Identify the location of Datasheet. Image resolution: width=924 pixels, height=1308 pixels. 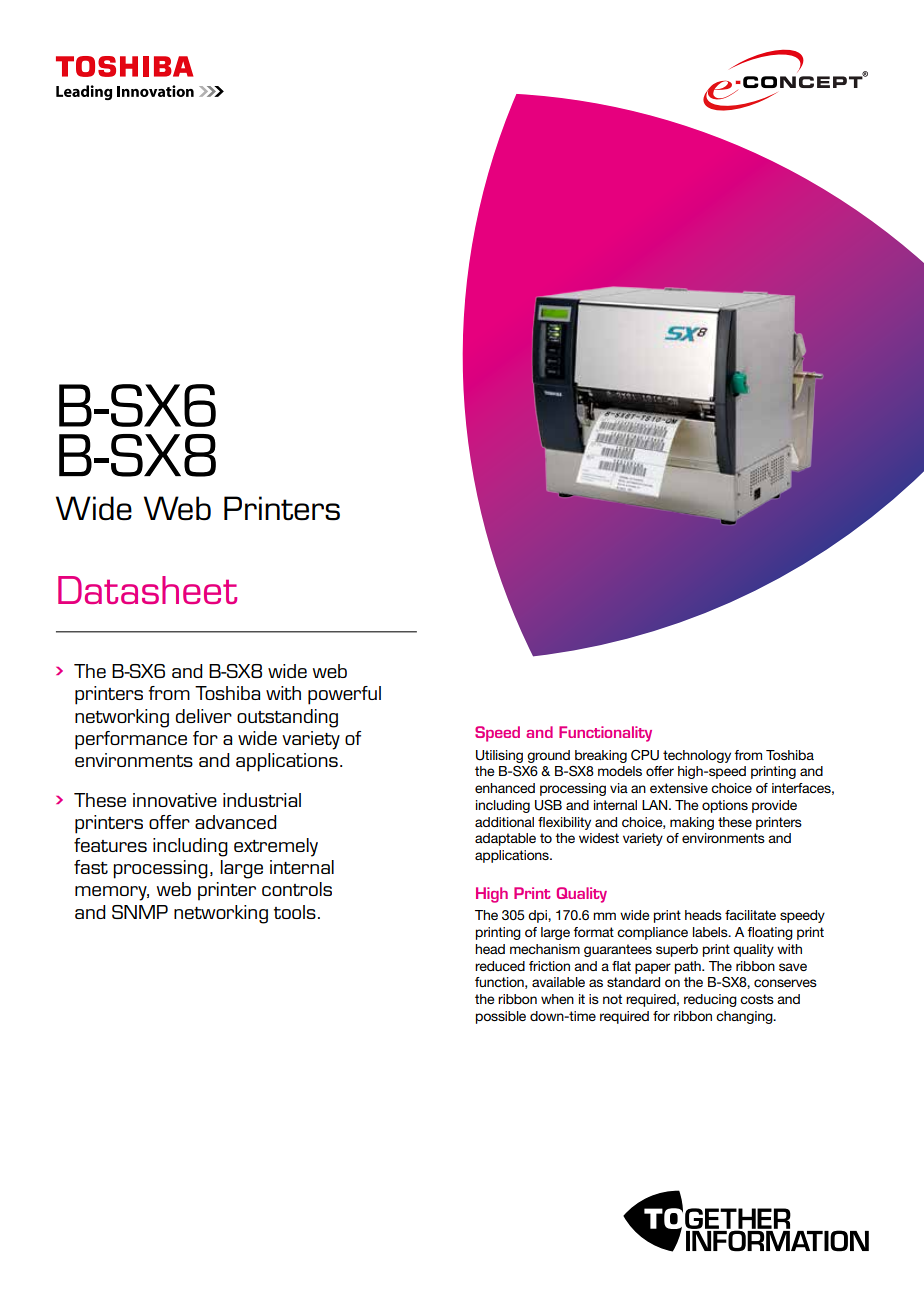
(147, 590).
